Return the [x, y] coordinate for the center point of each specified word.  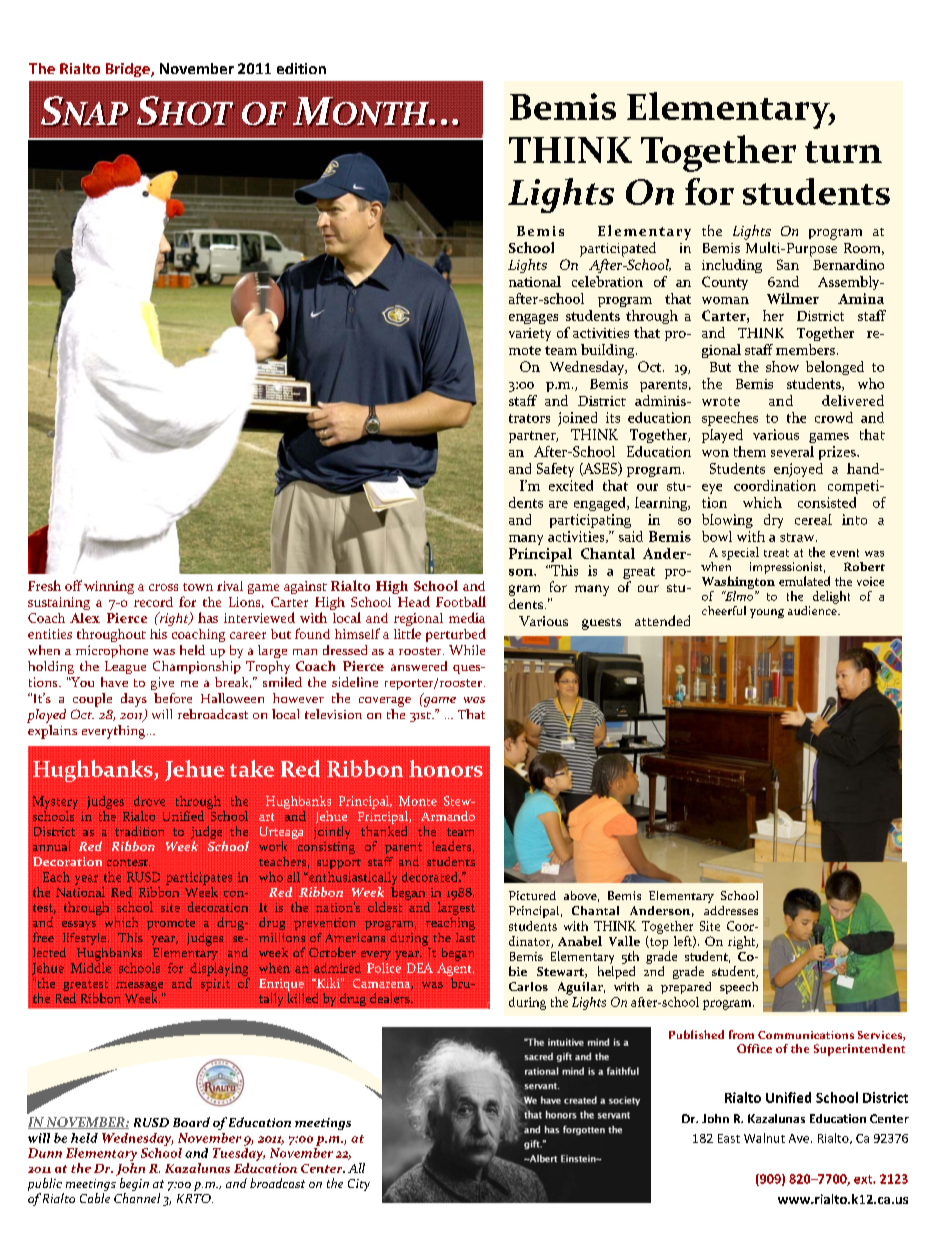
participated [618, 249]
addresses [731, 910]
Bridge [129, 70]
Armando [448, 816]
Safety [555, 470]
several [792, 451]
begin [134, 1186]
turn [843, 152]
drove [149, 801]
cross [163, 587]
